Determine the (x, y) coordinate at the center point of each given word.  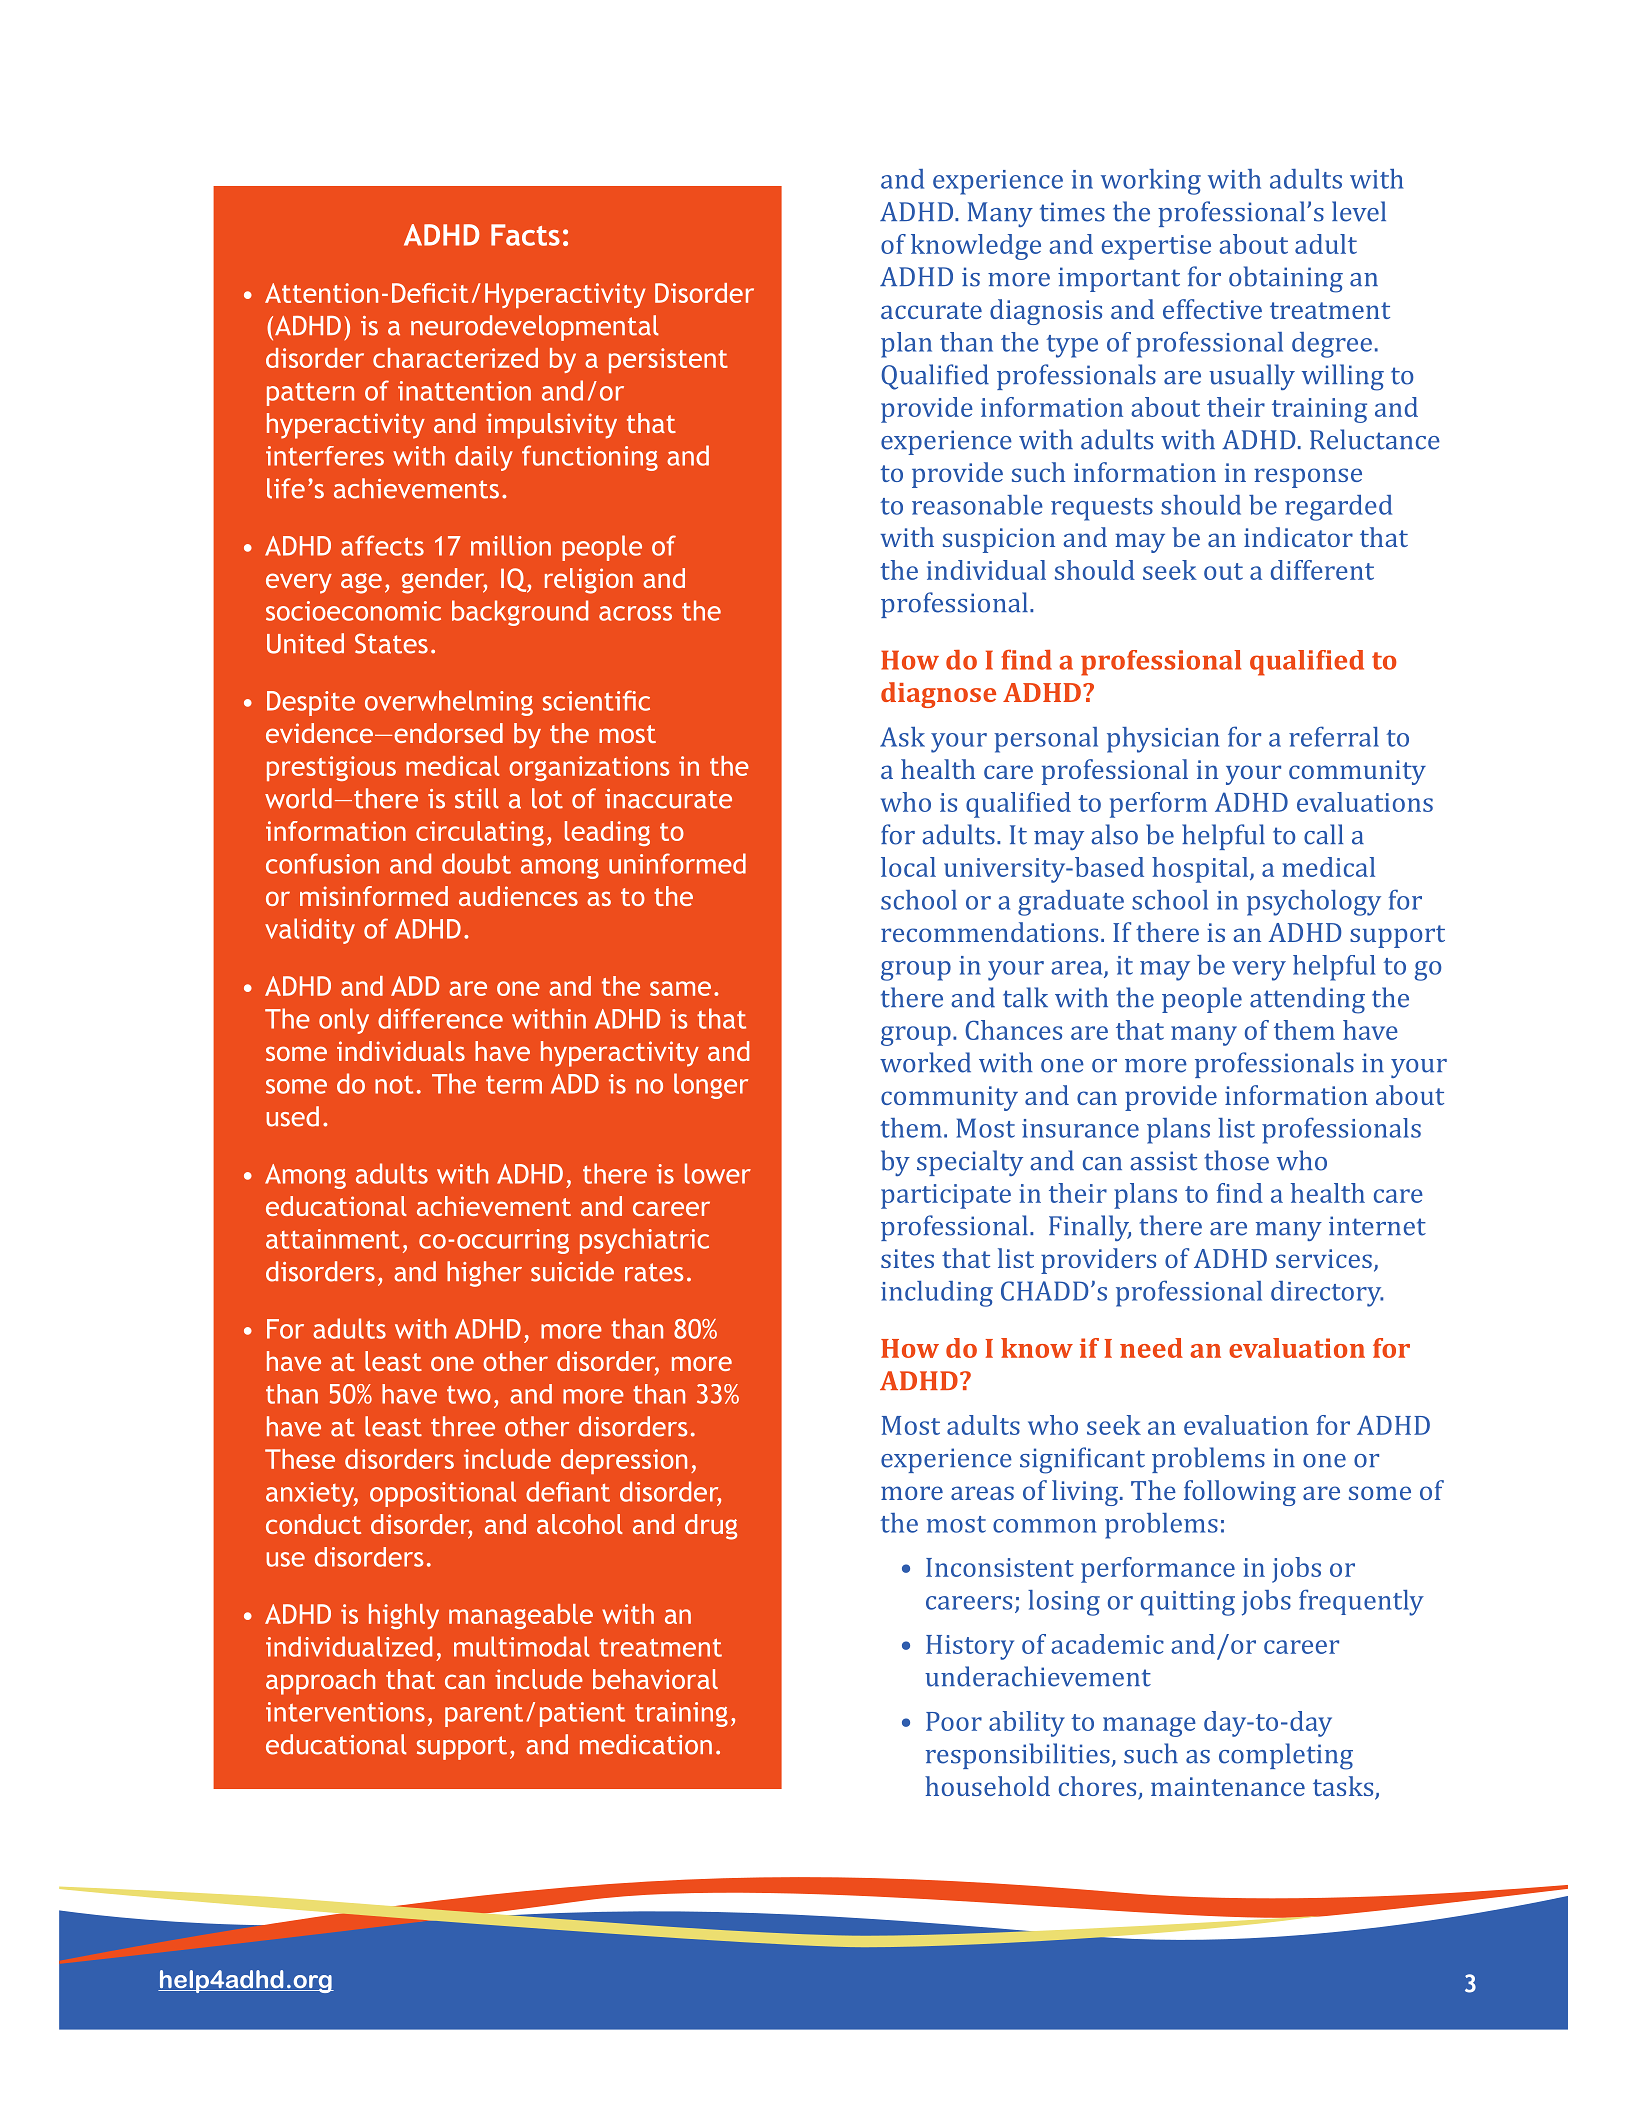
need (1151, 1348)
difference (440, 1018)
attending (1307, 1000)
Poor (954, 1721)
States (391, 643)
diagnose (938, 695)
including (937, 1294)
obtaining (1286, 279)
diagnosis (1046, 312)
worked (925, 1062)
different (1322, 570)
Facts (525, 235)
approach (320, 1682)
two (469, 1395)
